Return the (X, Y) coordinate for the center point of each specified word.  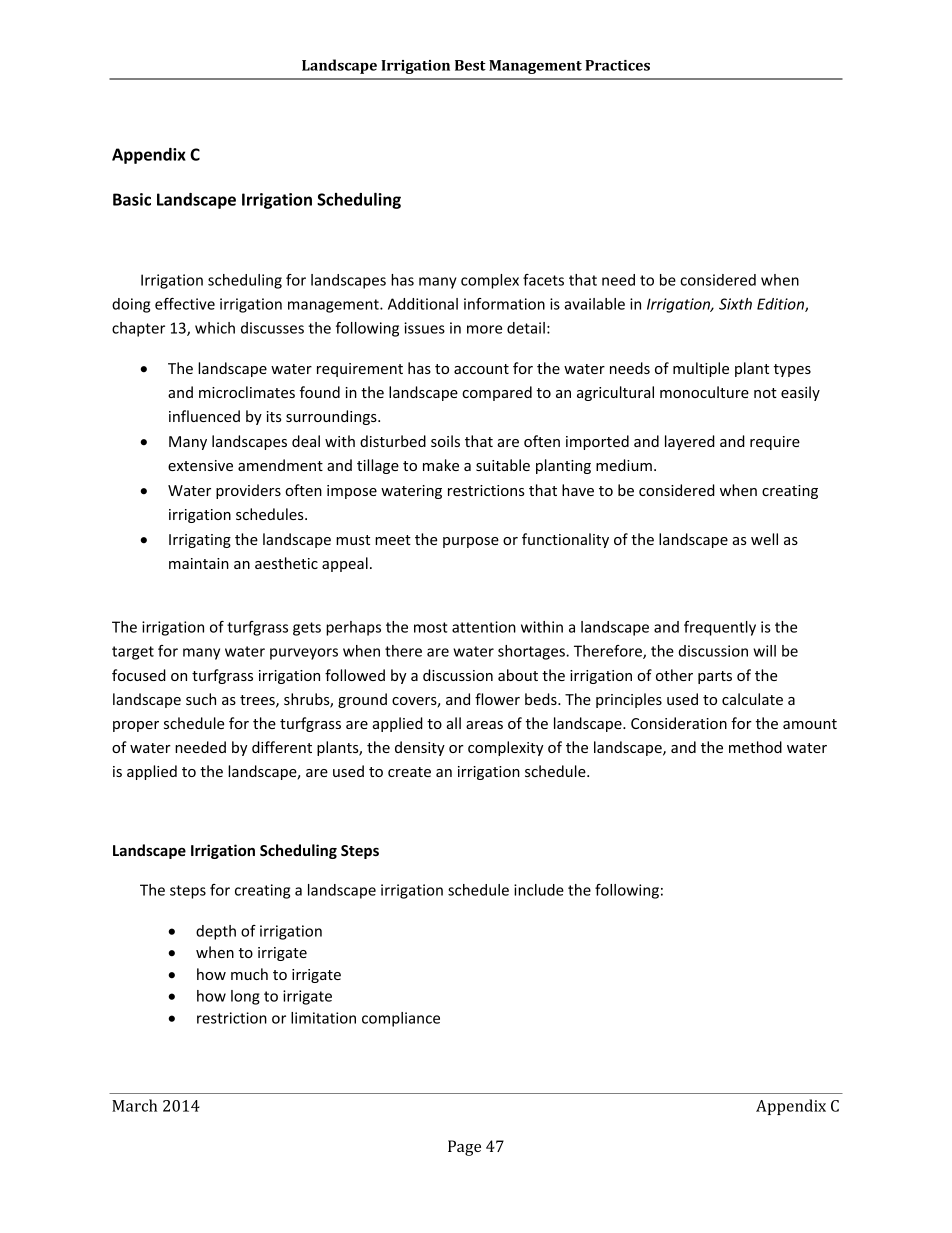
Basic (132, 199)
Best (470, 65)
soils (445, 441)
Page (464, 1148)
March (134, 1105)
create (409, 772)
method (755, 747)
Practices (617, 65)
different (282, 747)
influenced (204, 416)
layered (690, 442)
